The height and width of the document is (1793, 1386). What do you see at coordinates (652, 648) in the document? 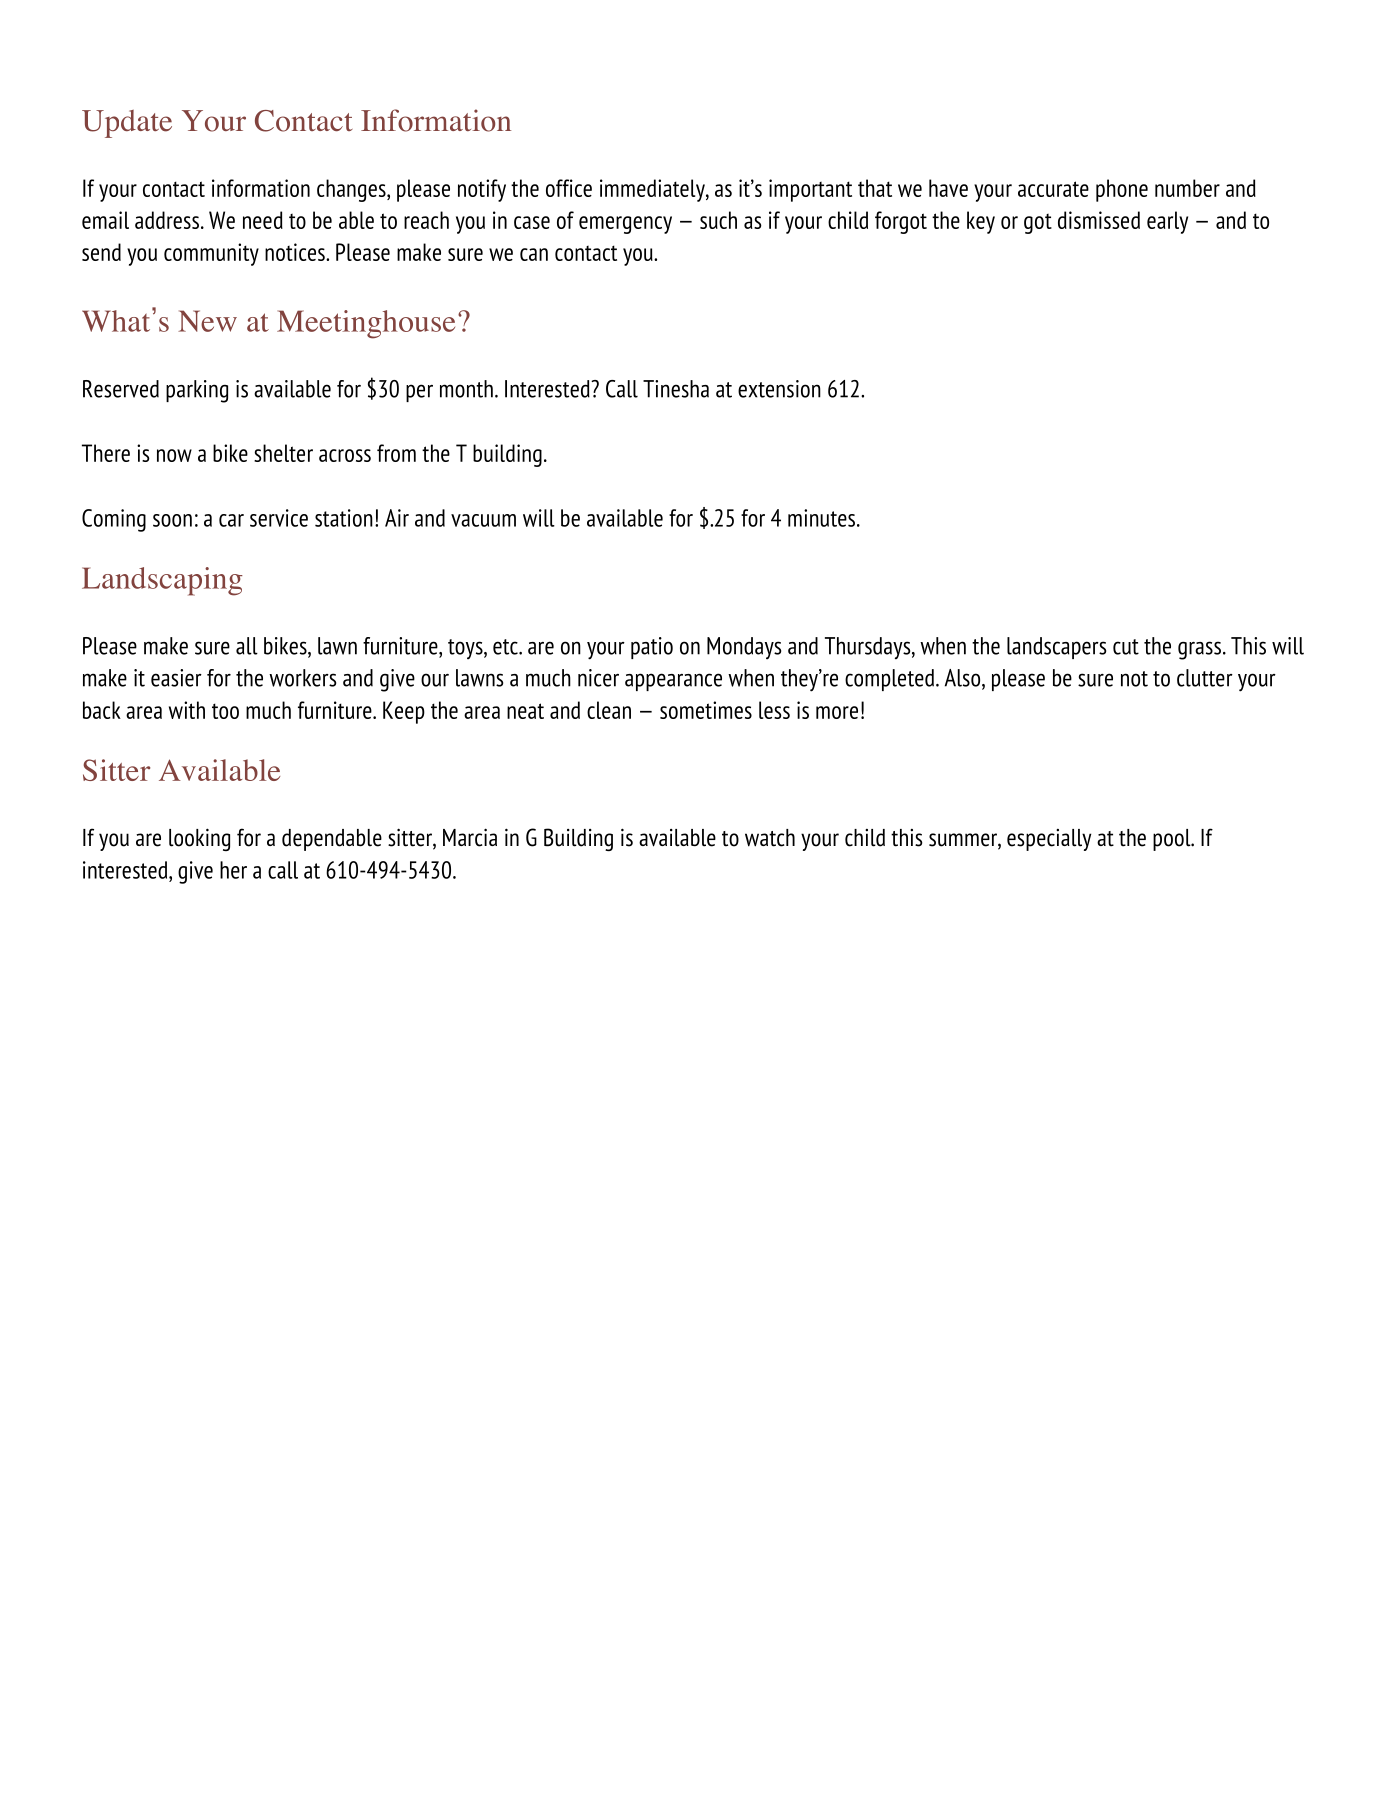
I see `patio` at bounding box center [652, 648].
